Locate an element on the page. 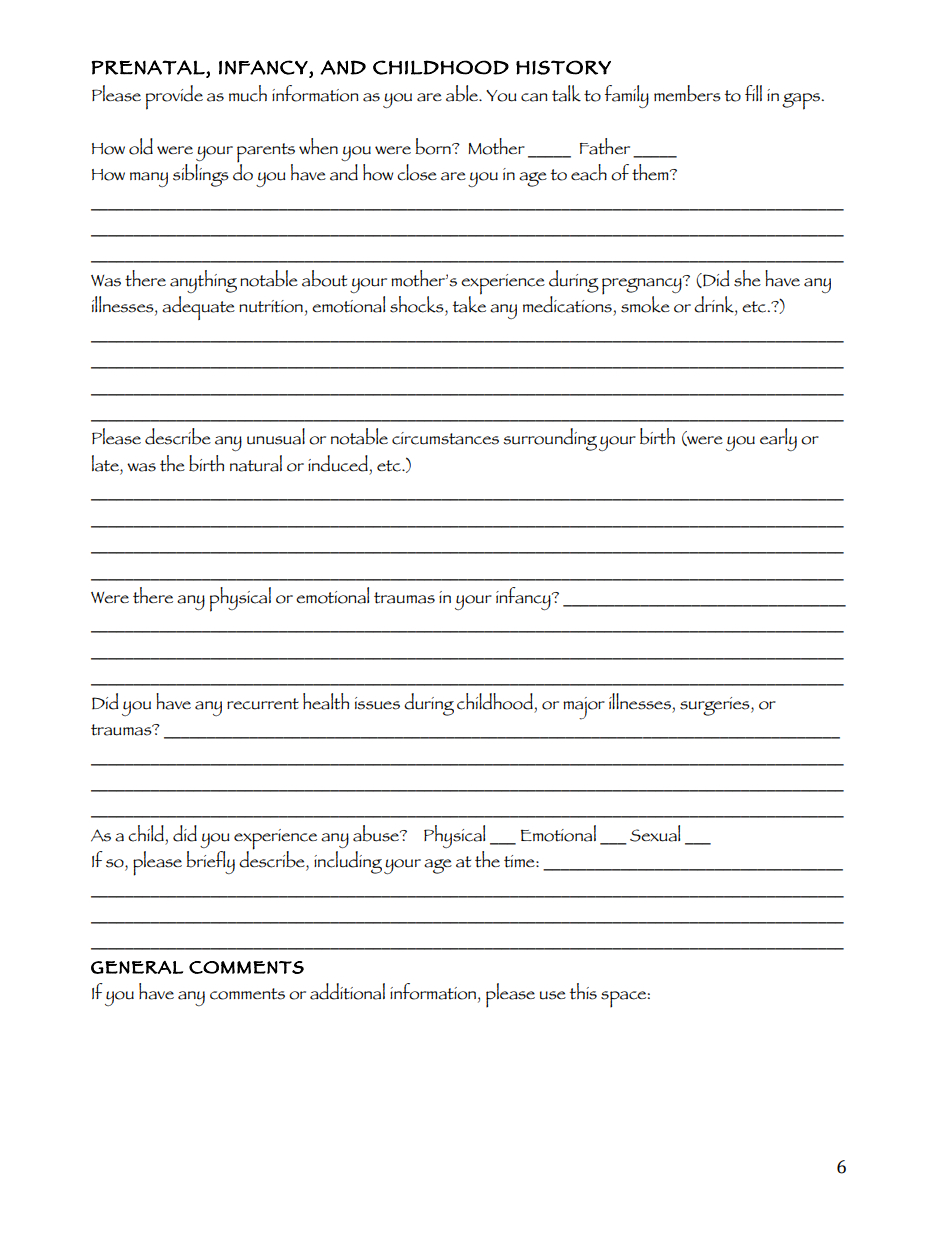  GENERAL is located at coordinates (137, 967).
